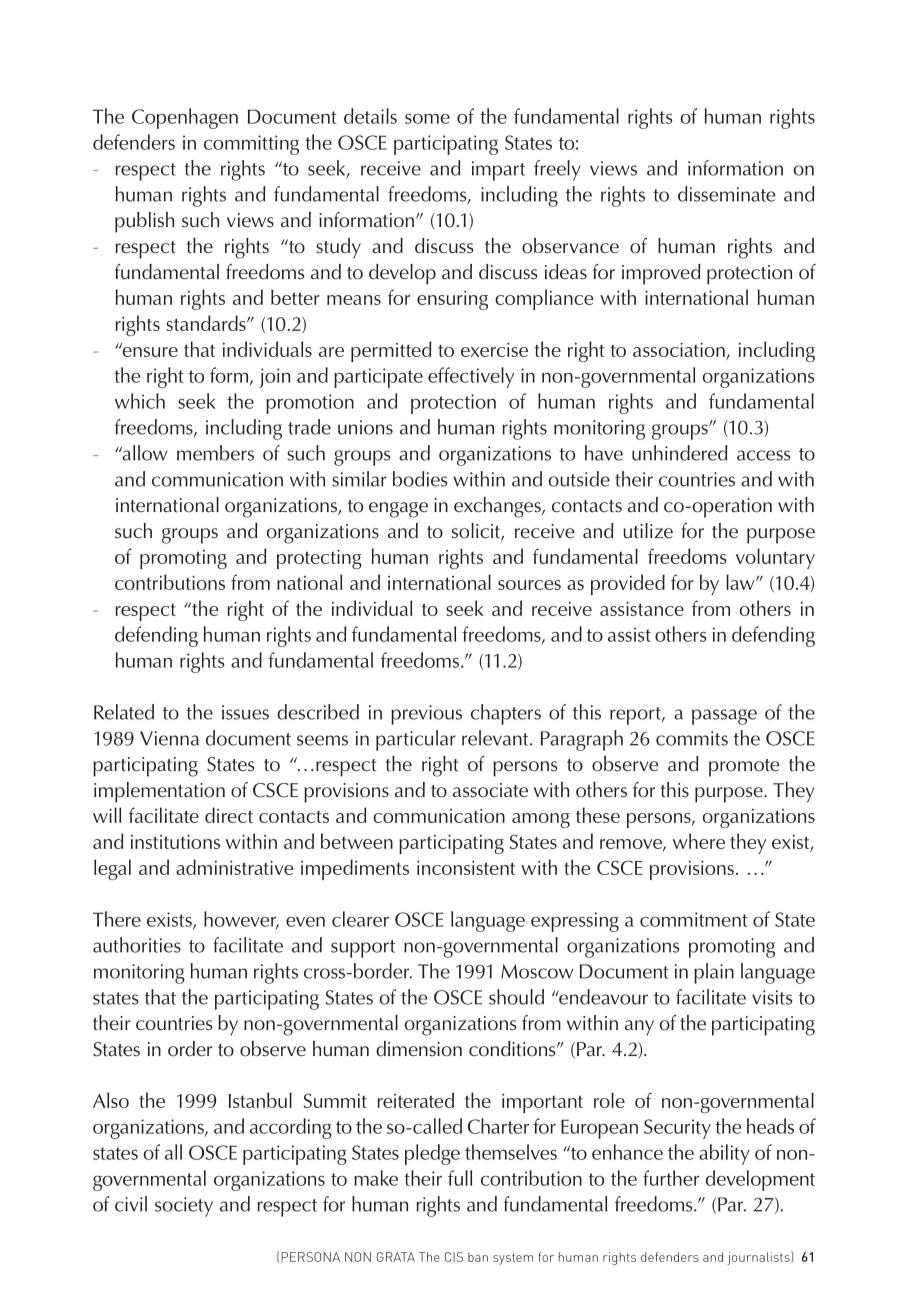 The image size is (924, 1305). I want to click on passage, so click(724, 717).
